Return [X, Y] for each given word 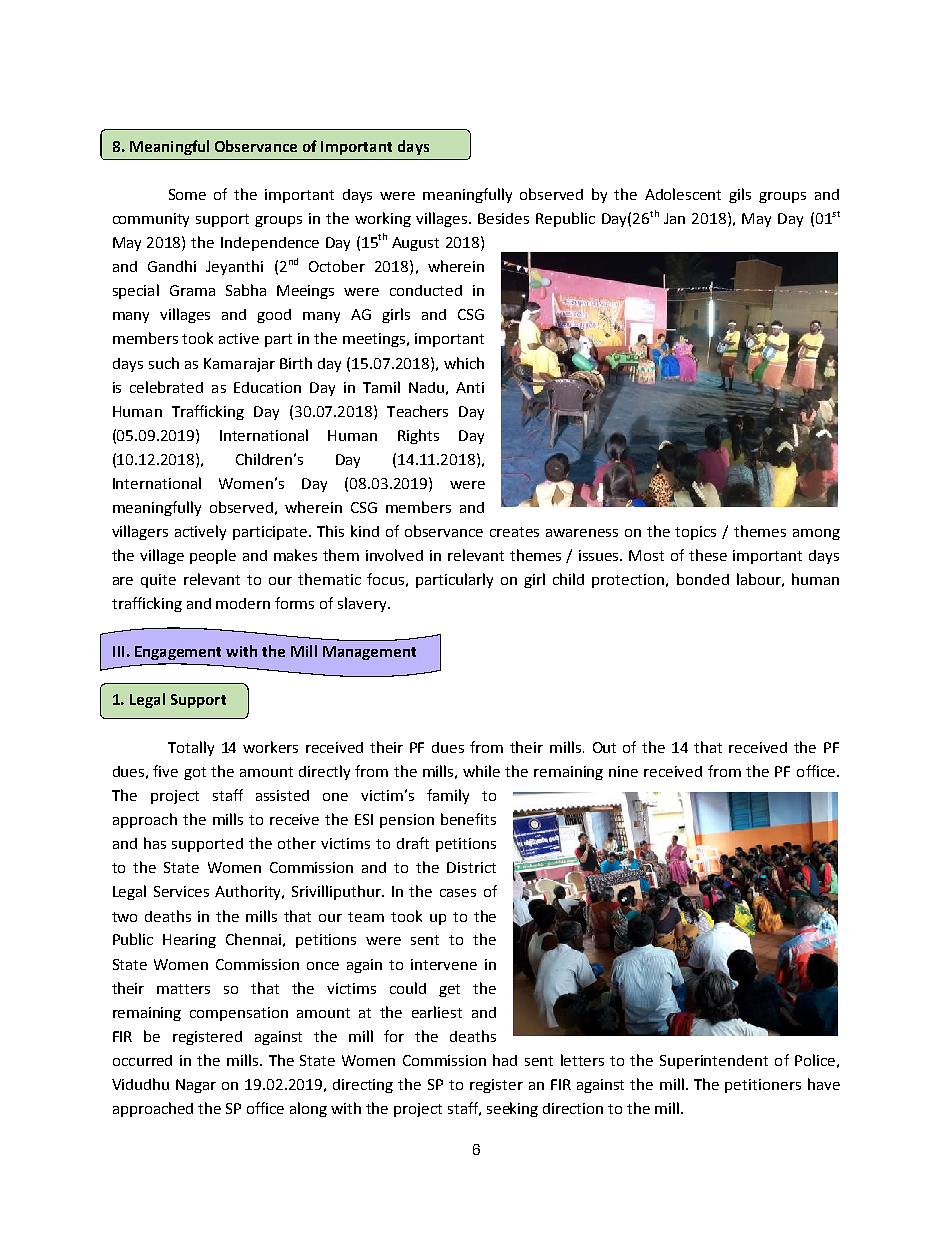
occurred [142, 1060]
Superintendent [714, 1062]
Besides [503, 218]
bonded [703, 579]
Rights [418, 436]
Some [187, 194]
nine [623, 771]
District [471, 867]
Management [369, 653]
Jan [674, 218]
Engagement [178, 653]
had [505, 1060]
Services [181, 891]
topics [695, 533]
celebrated [166, 387]
